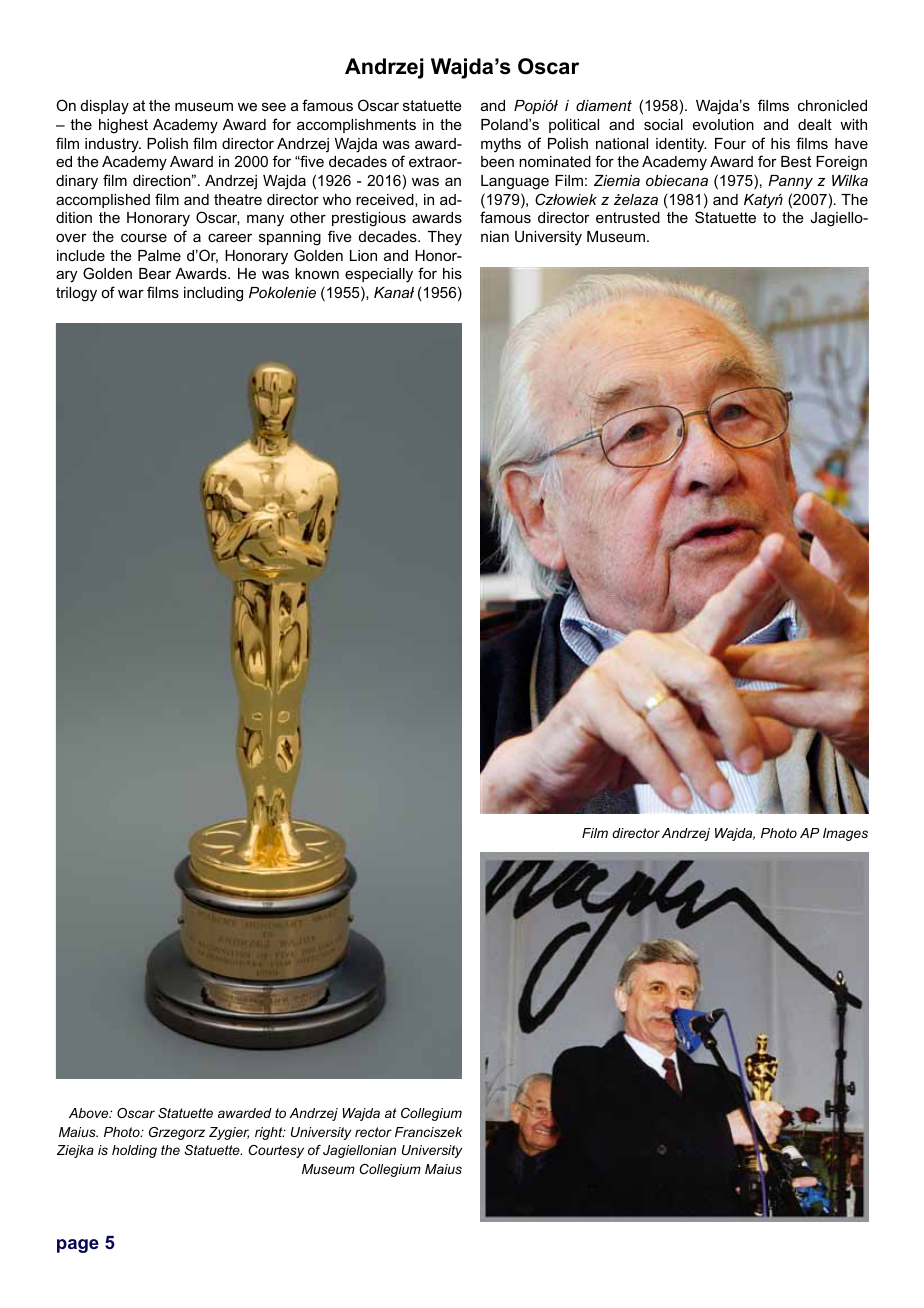  What do you see at coordinates (501, 145) in the screenshot?
I see `myths` at bounding box center [501, 145].
